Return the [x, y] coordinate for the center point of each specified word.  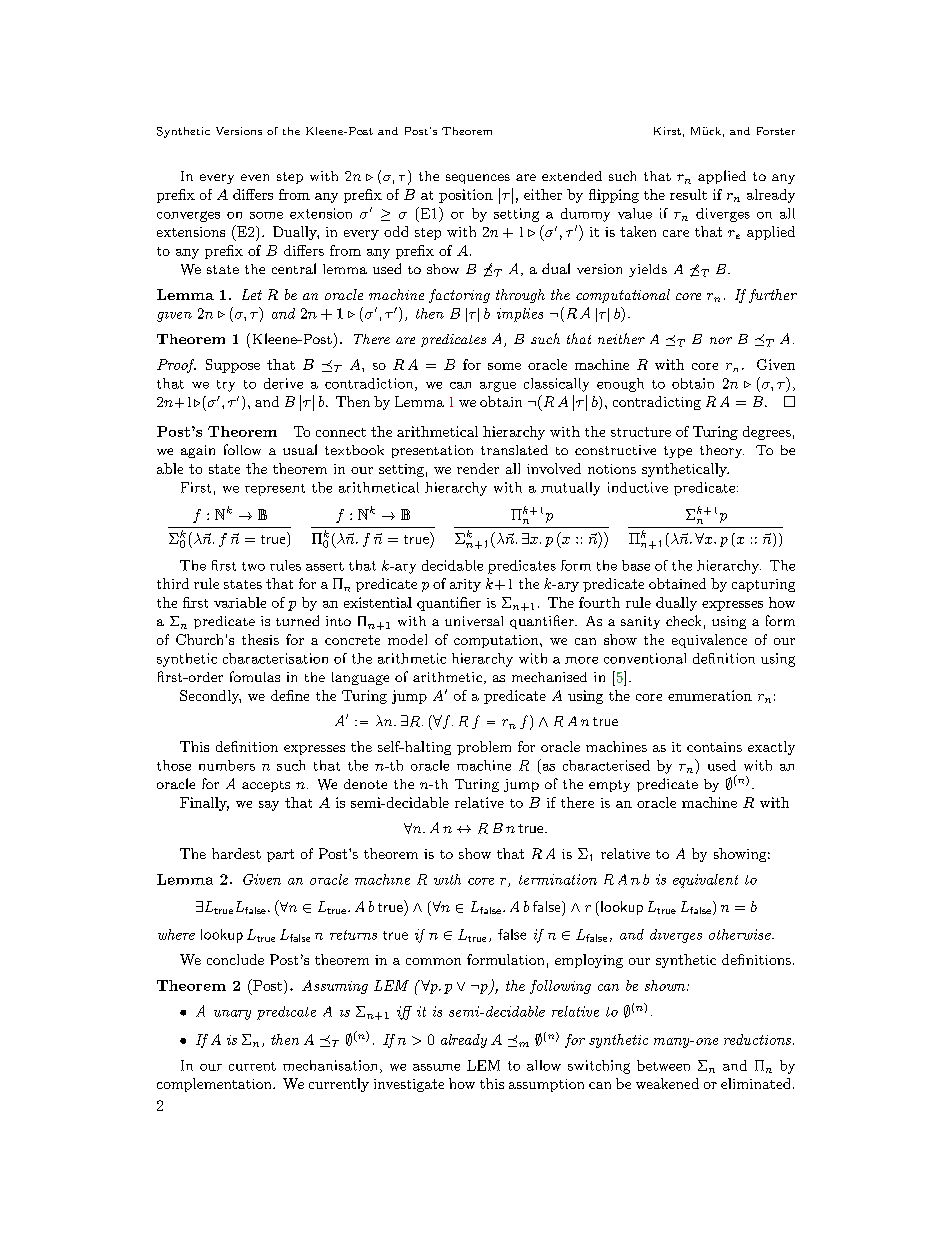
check [683, 620]
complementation [215, 1085]
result [688, 194]
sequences [478, 179]
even [255, 177]
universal [474, 621]
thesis [260, 639]
